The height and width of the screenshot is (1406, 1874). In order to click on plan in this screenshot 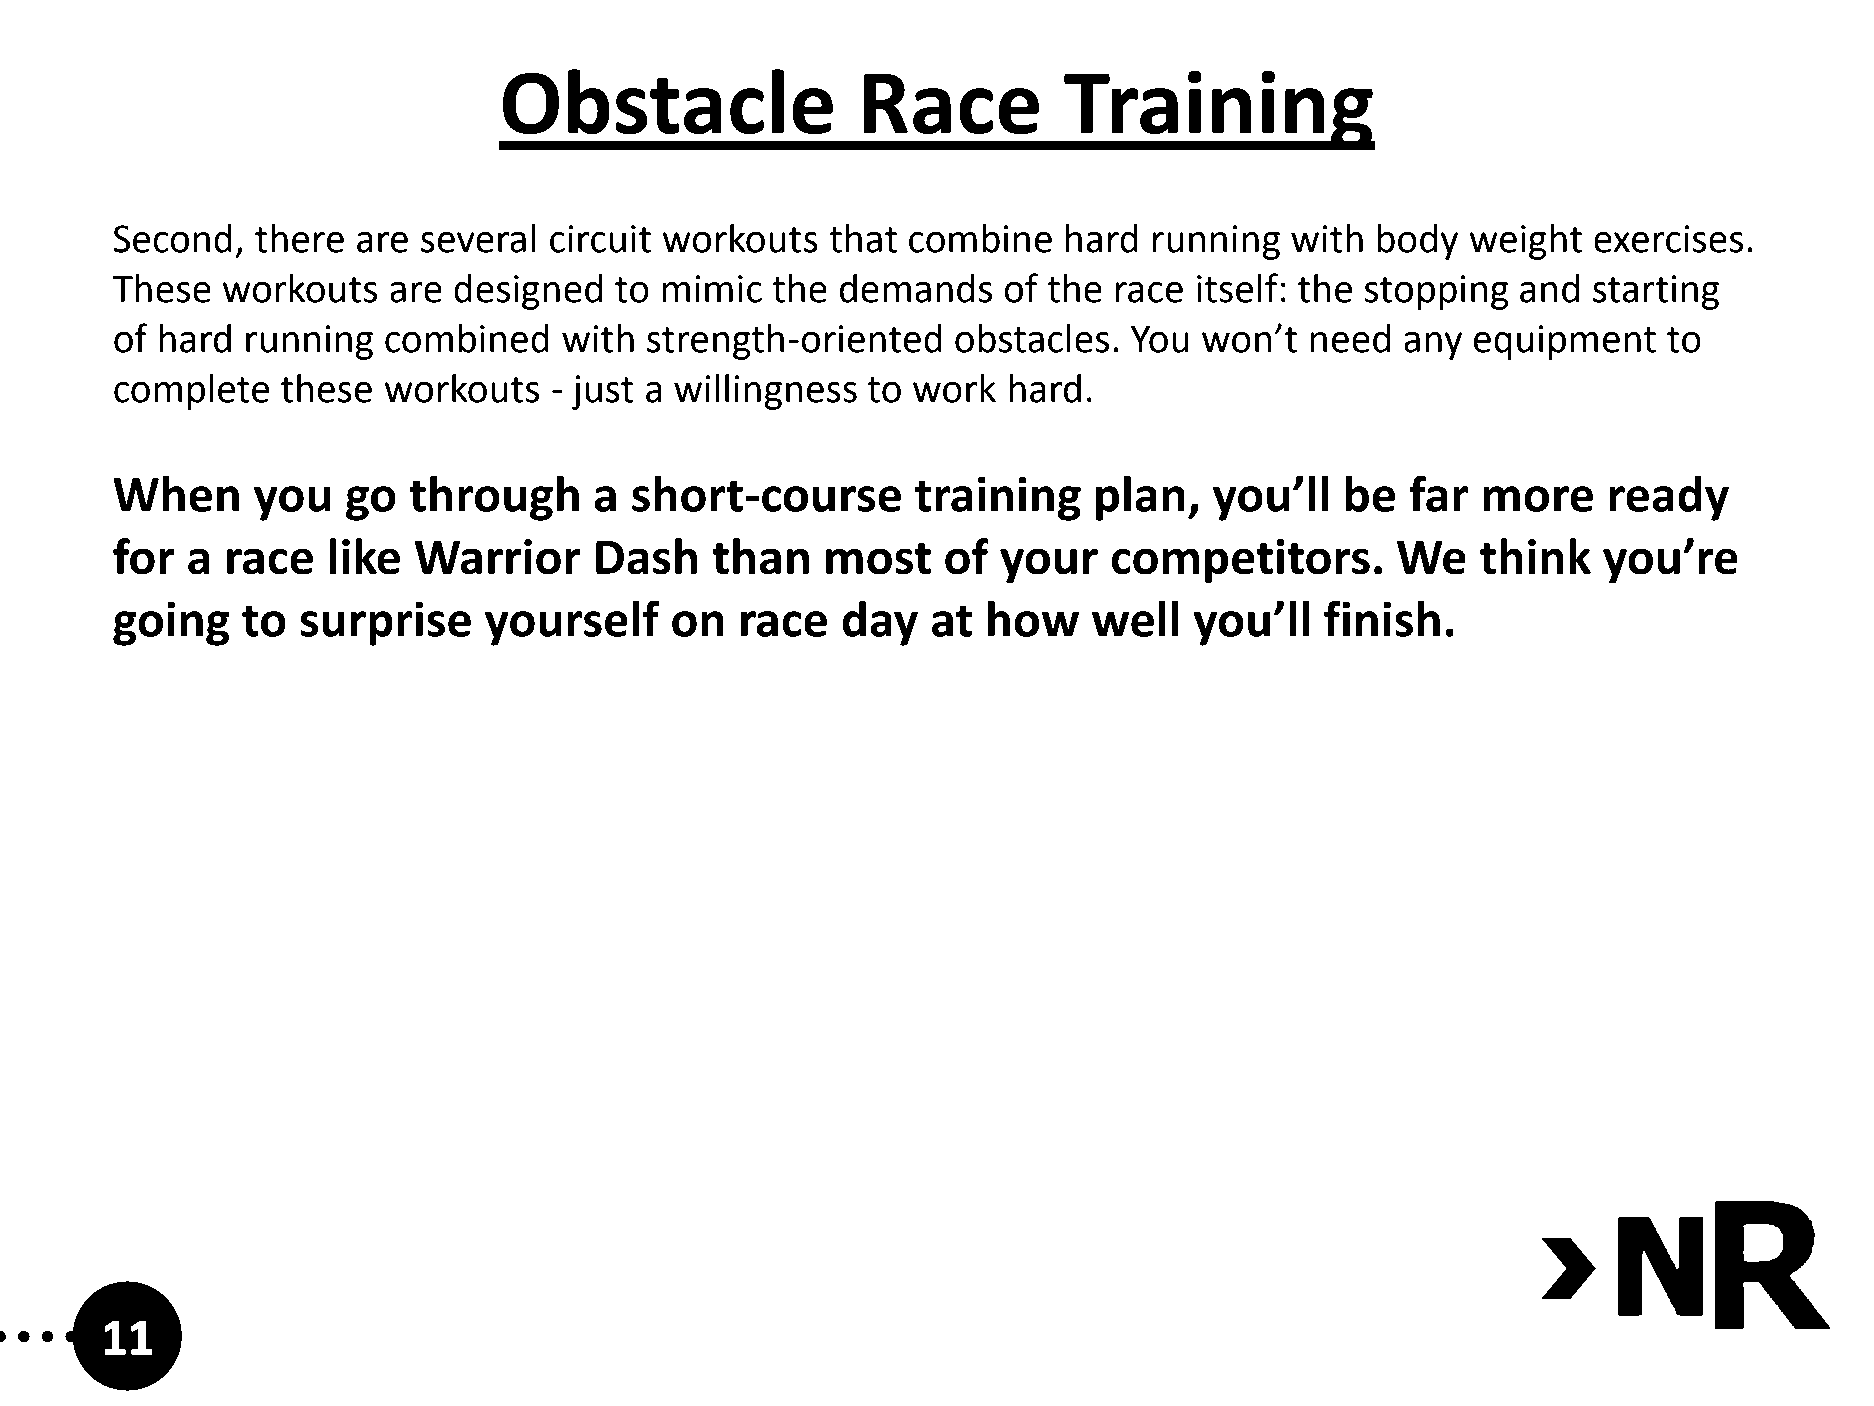, I will do `click(1140, 498)`.
